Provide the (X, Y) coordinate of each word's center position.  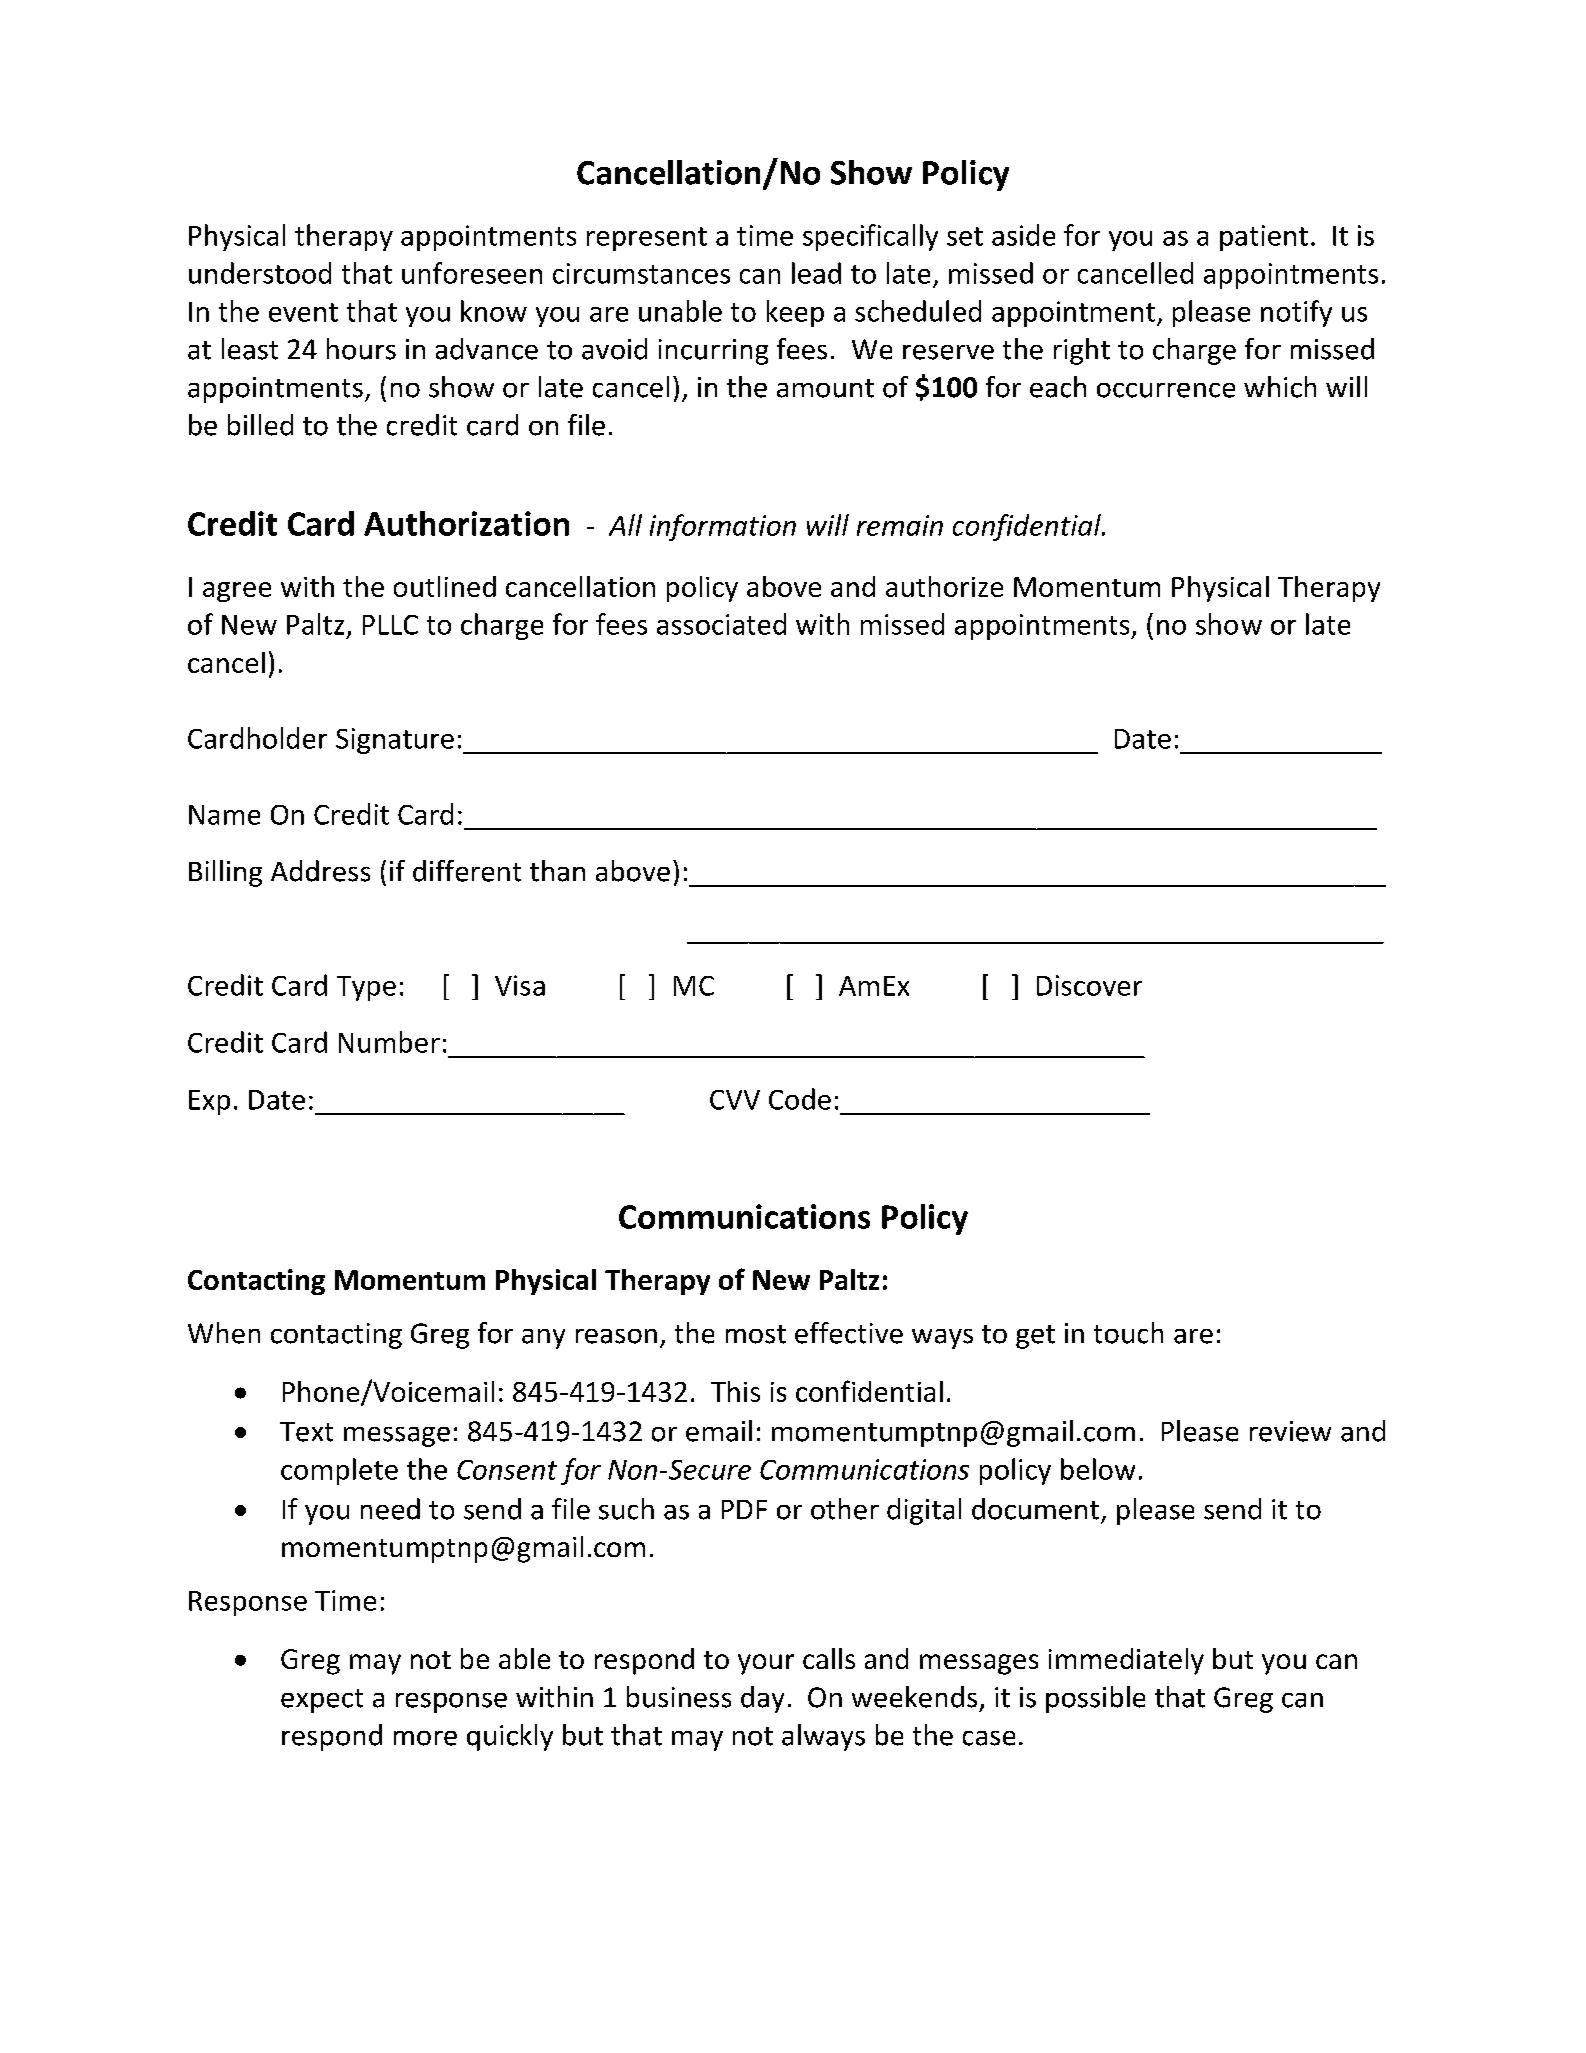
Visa (520, 985)
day (762, 1699)
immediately (1126, 1661)
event (303, 312)
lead (816, 273)
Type (366, 988)
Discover (1089, 985)
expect (322, 1701)
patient (1264, 238)
